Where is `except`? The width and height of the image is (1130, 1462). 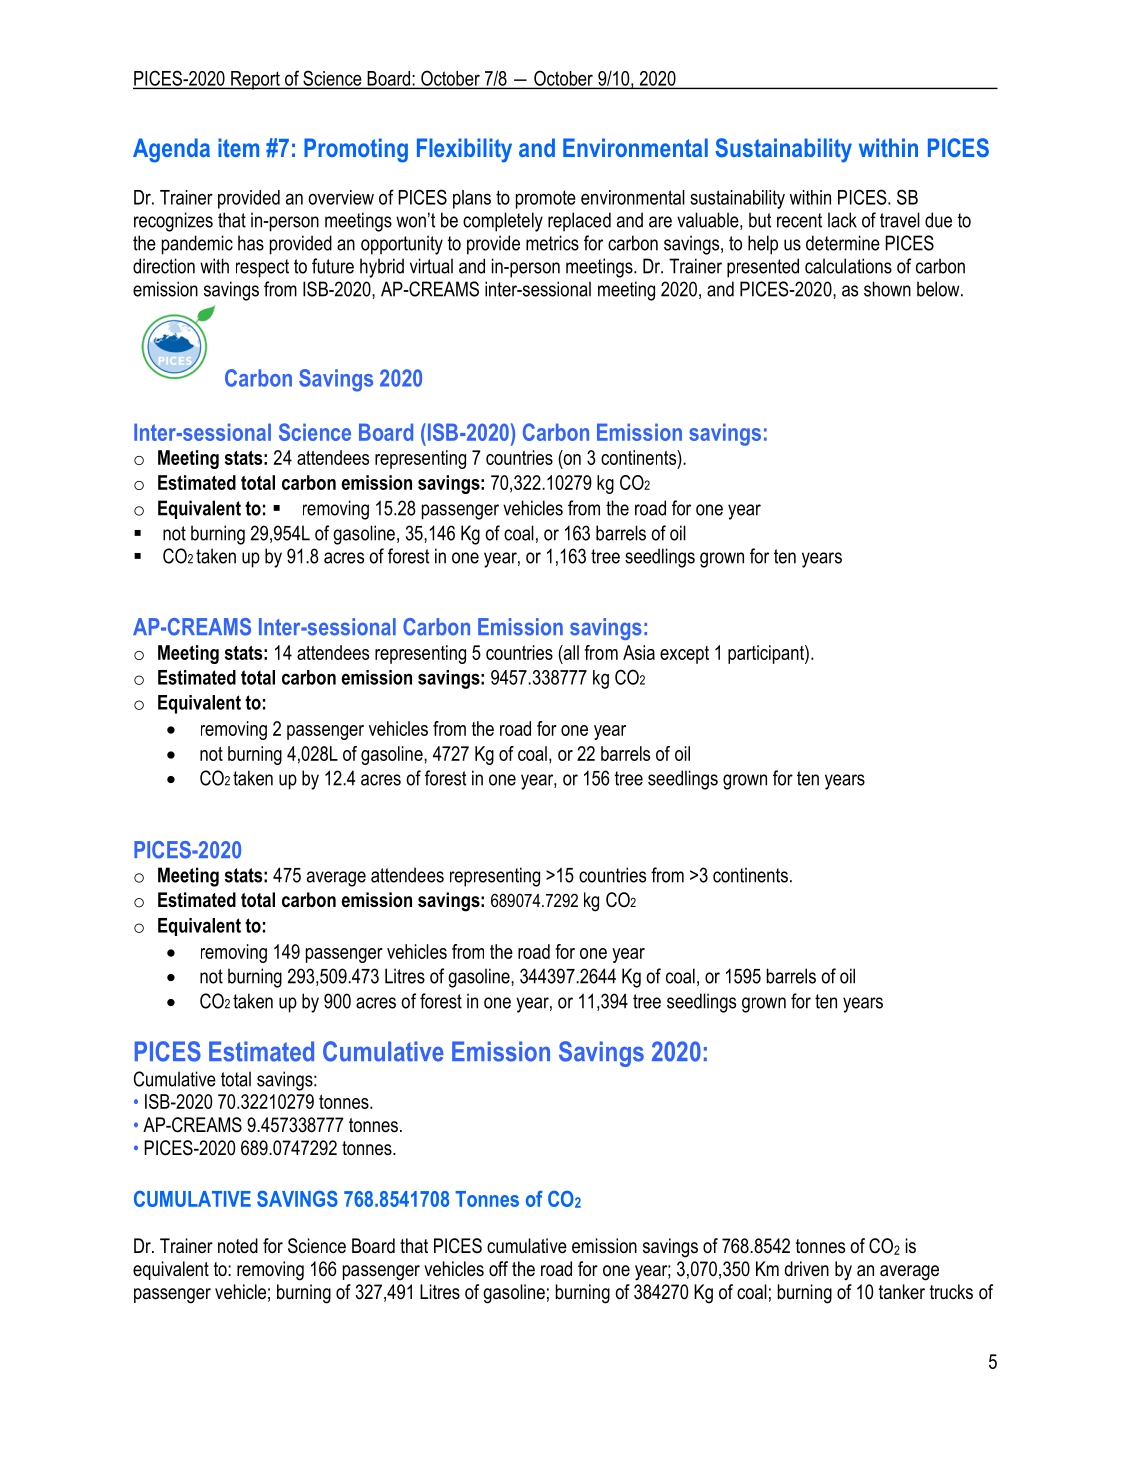
except is located at coordinates (684, 655).
